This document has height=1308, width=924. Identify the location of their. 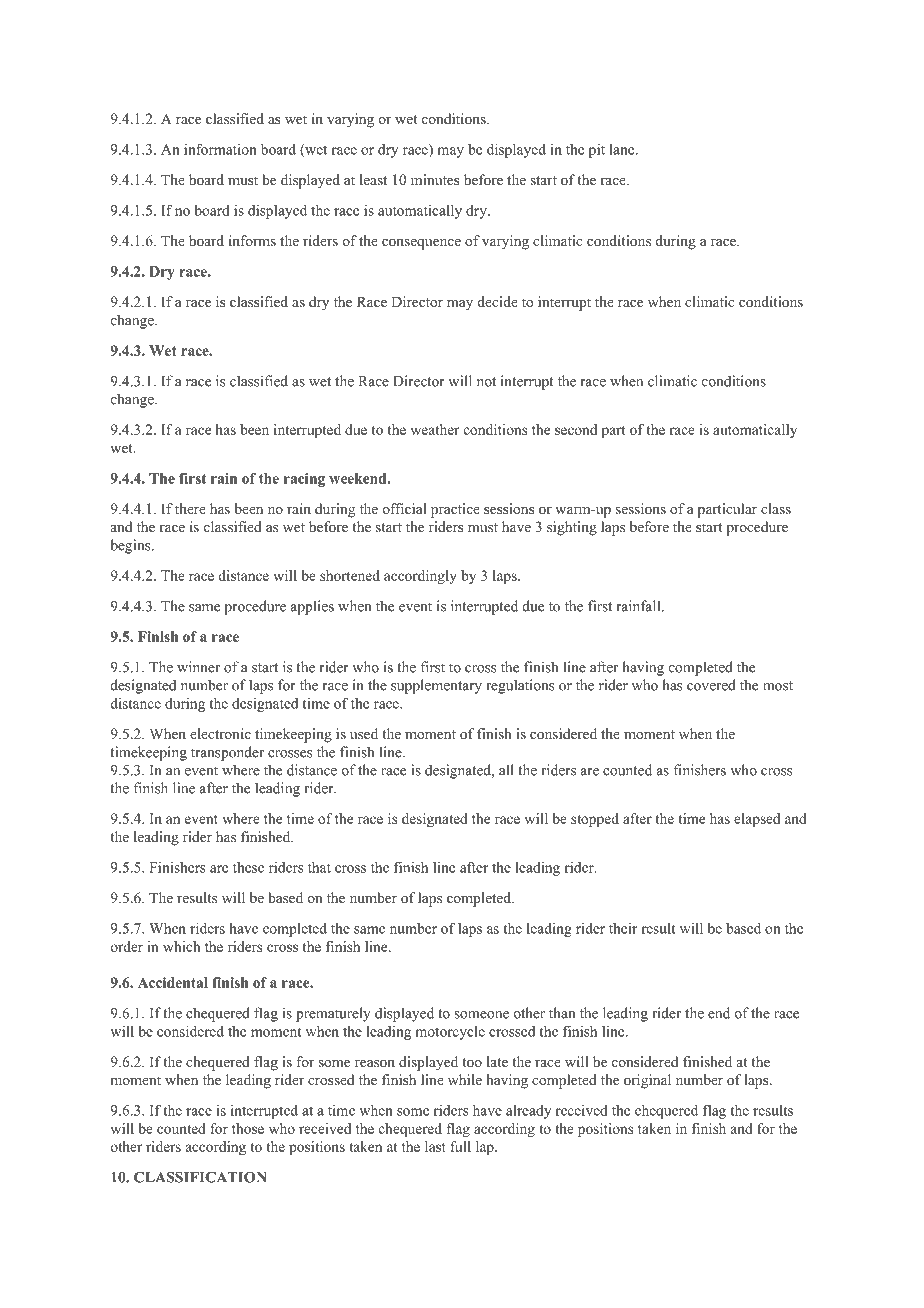
(623, 928).
